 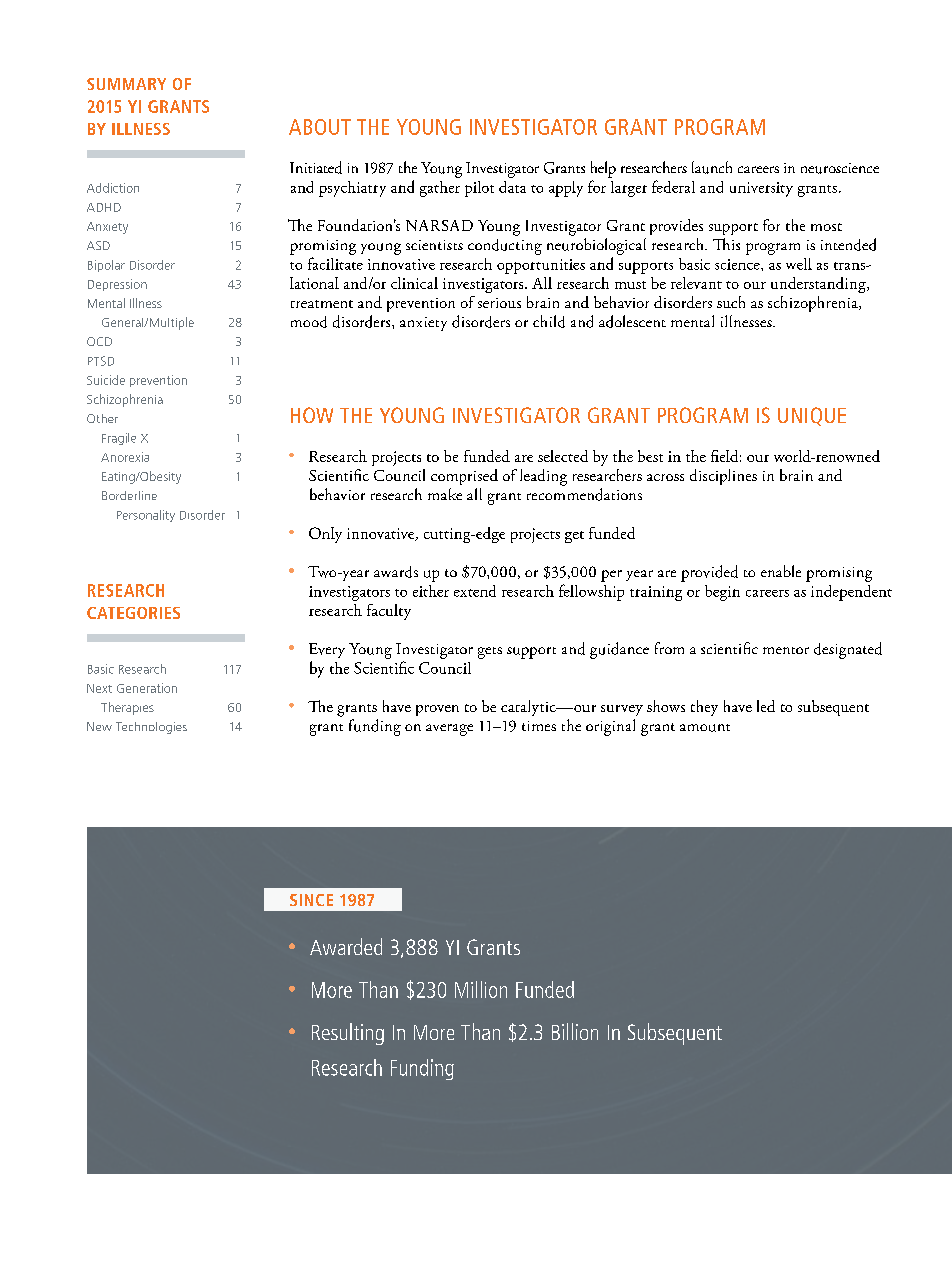 I want to click on pilot, so click(x=479, y=189).
